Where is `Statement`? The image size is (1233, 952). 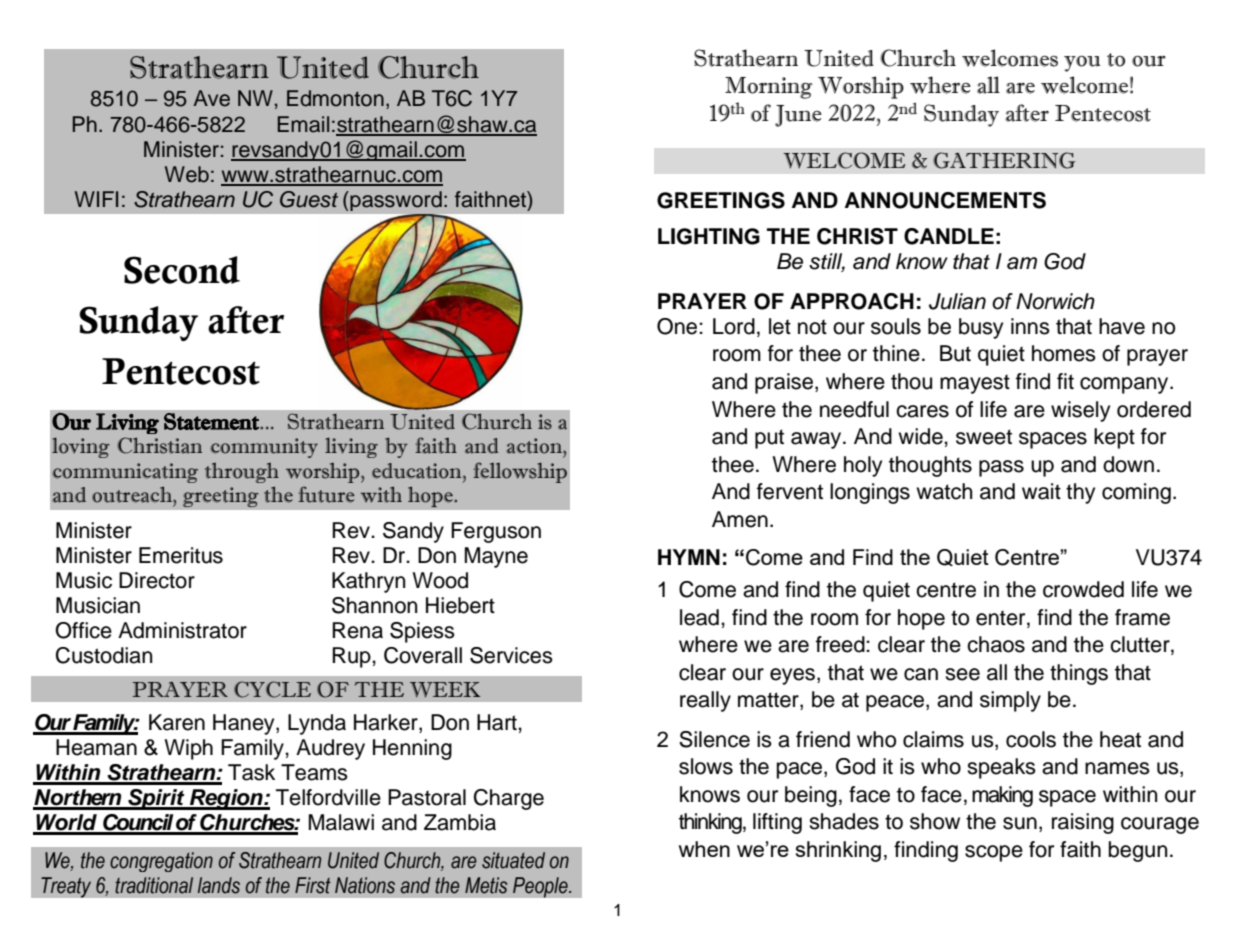
Statement is located at coordinates (212, 421).
